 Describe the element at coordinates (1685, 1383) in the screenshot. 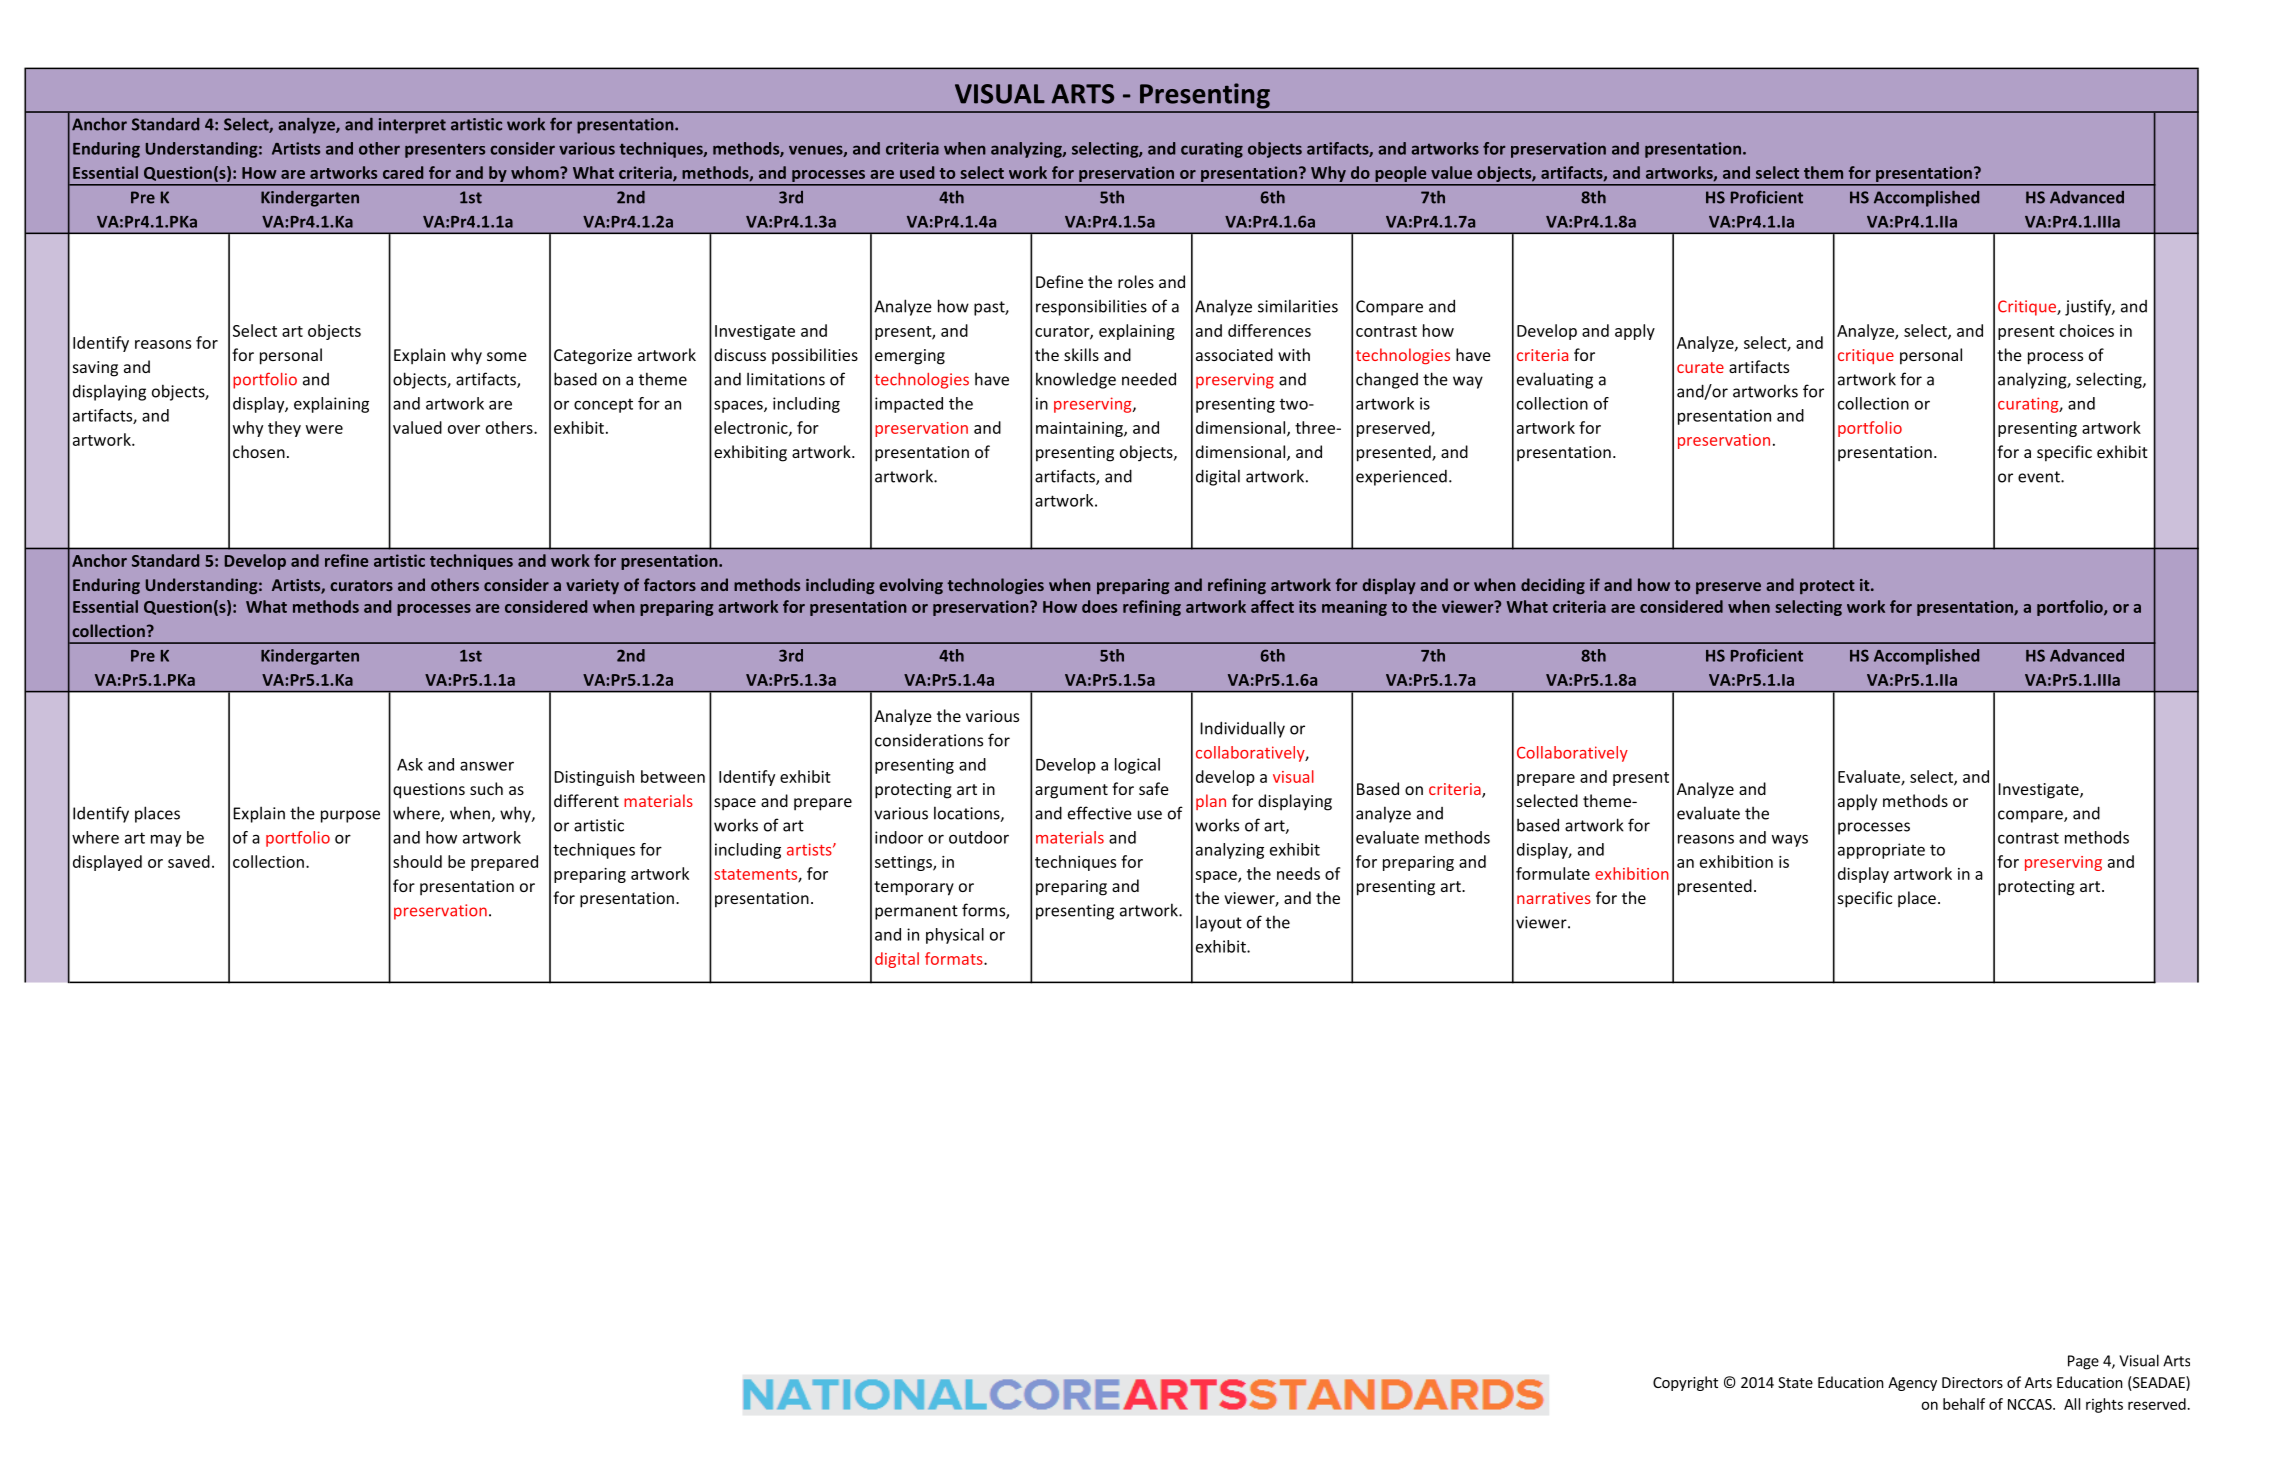

I see `Copyright` at that location.
